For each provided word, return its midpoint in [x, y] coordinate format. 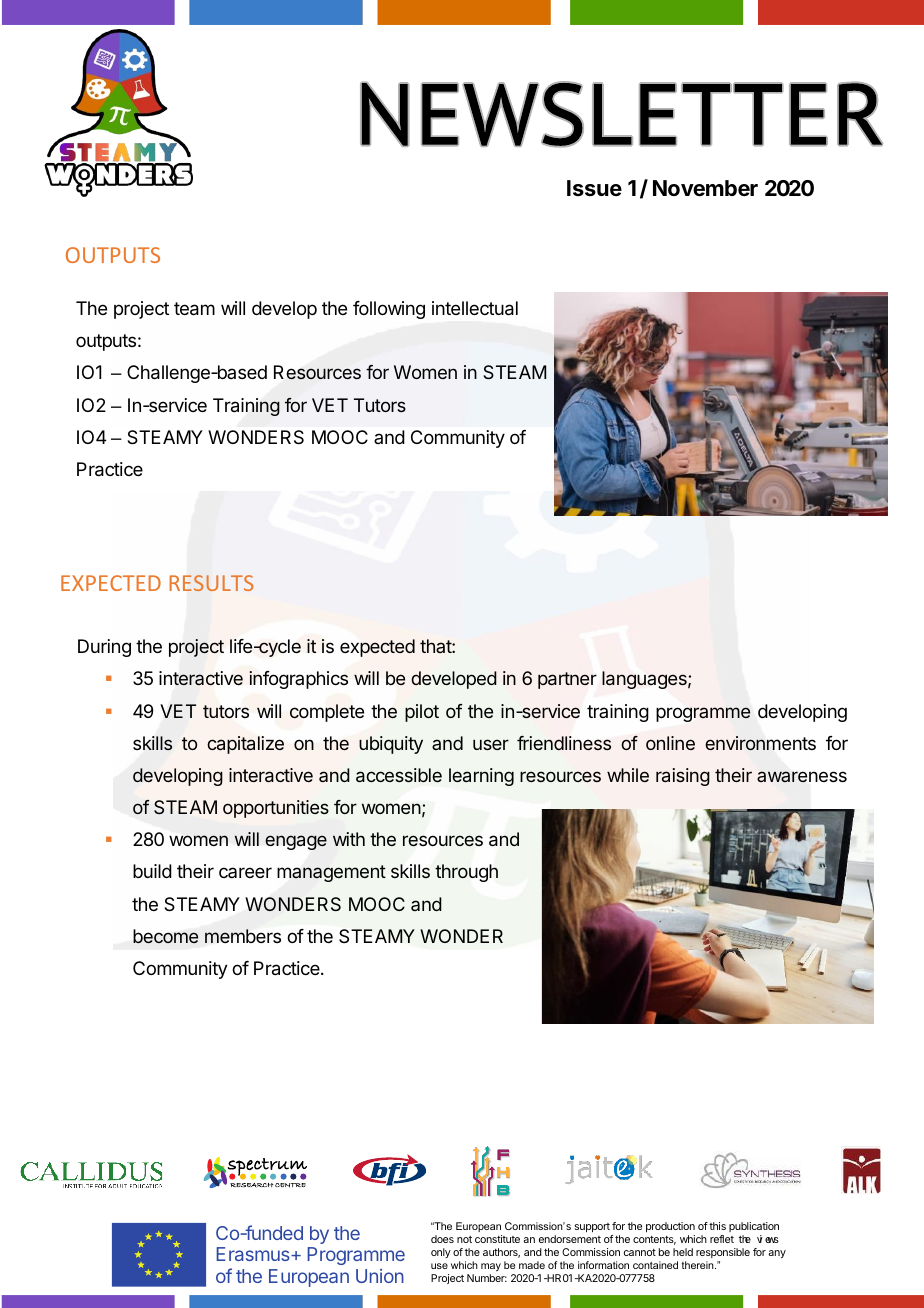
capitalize [245, 745]
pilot [422, 713]
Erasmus [254, 1254]
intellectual [475, 308]
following [389, 310]
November [705, 188]
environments [760, 743]
